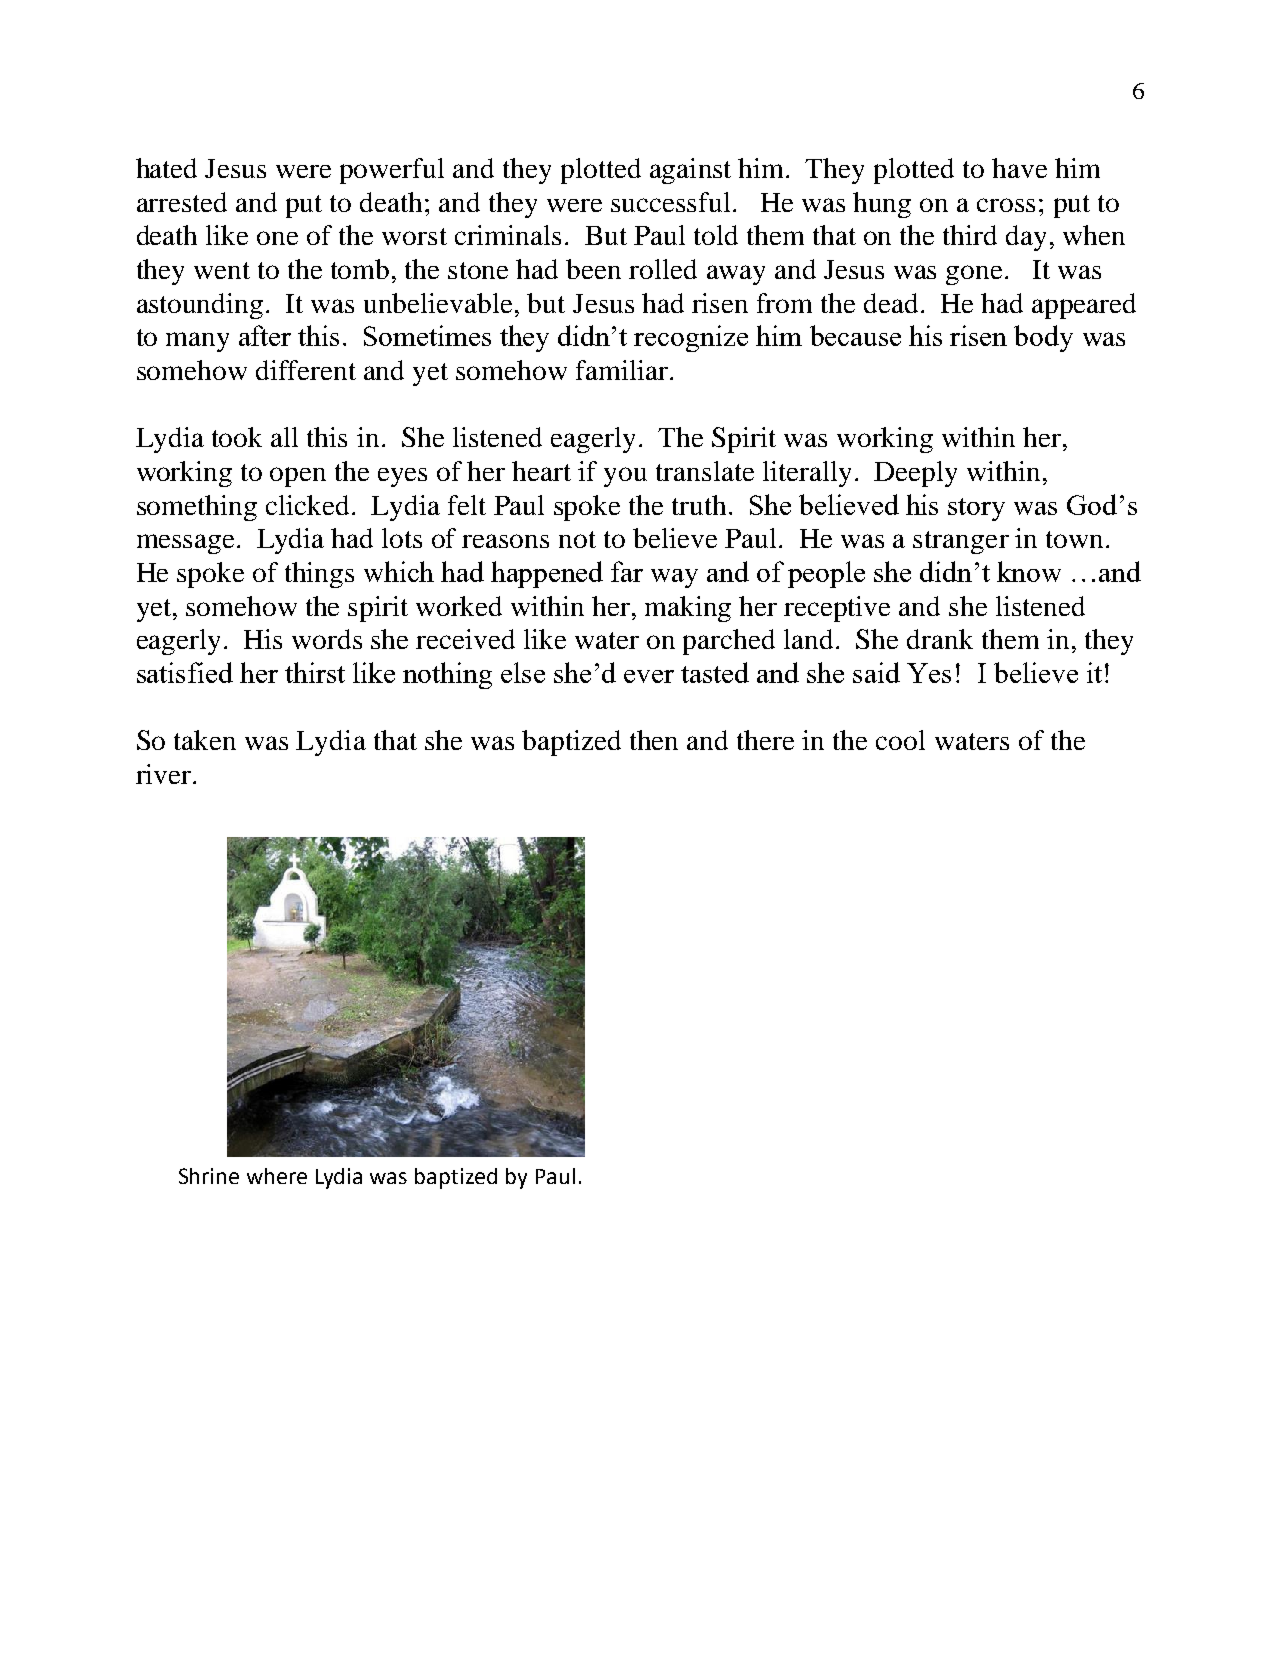 The image size is (1280, 1656). Describe the element at coordinates (277, 1176) in the screenshot. I see `where` at that location.
